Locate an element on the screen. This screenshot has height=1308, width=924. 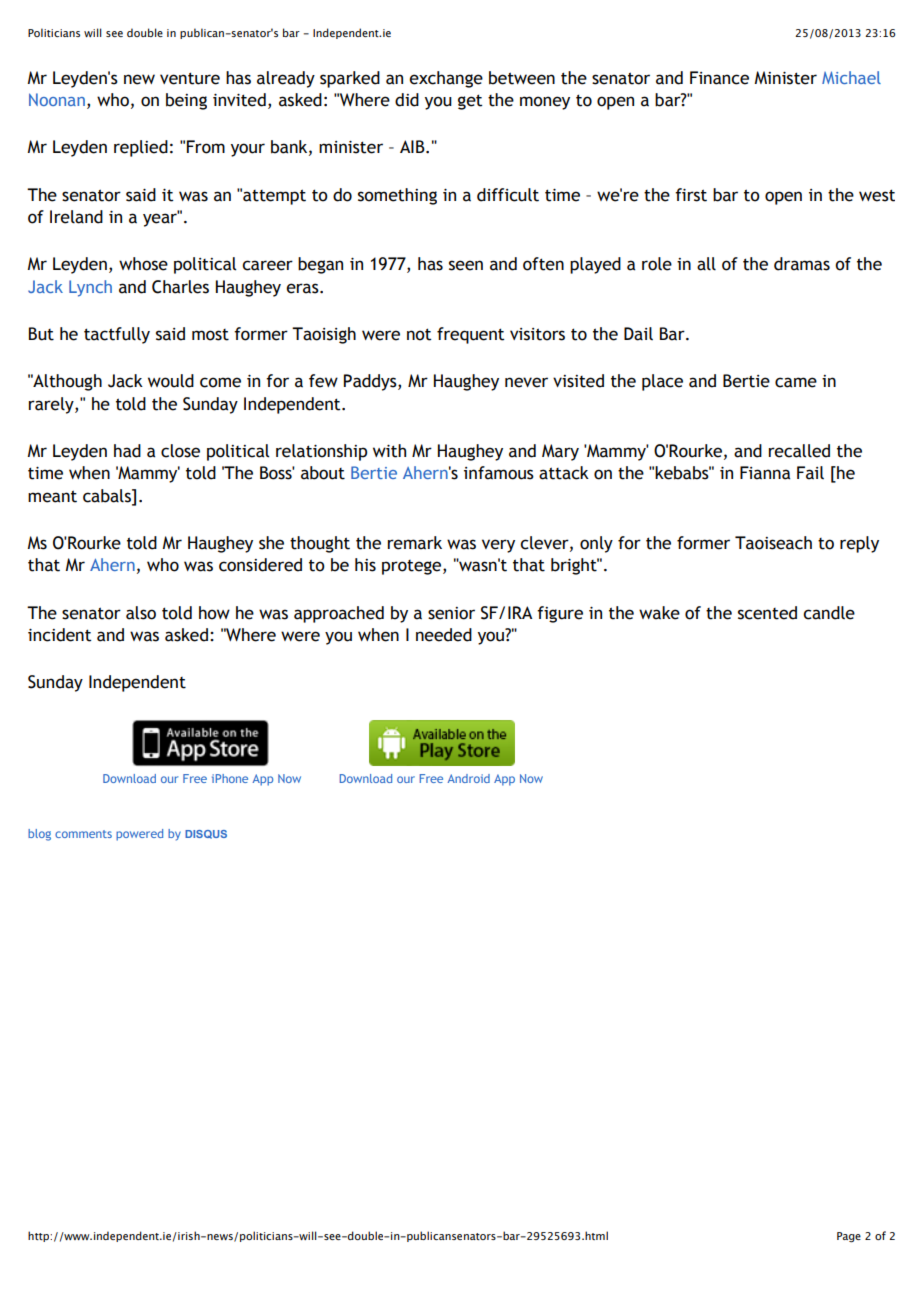
Finance is located at coordinates (719, 78).
